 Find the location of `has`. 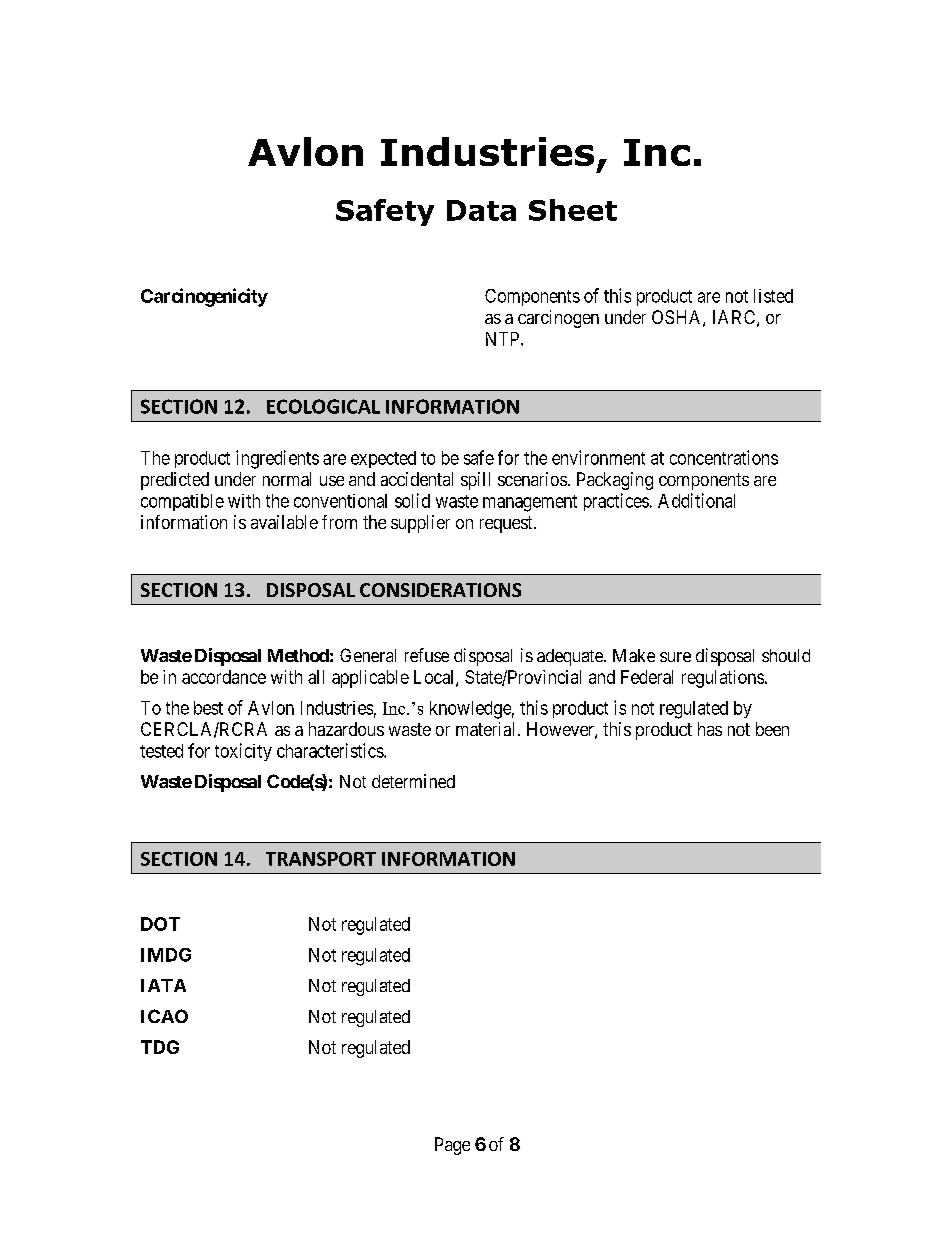

has is located at coordinates (710, 729).
